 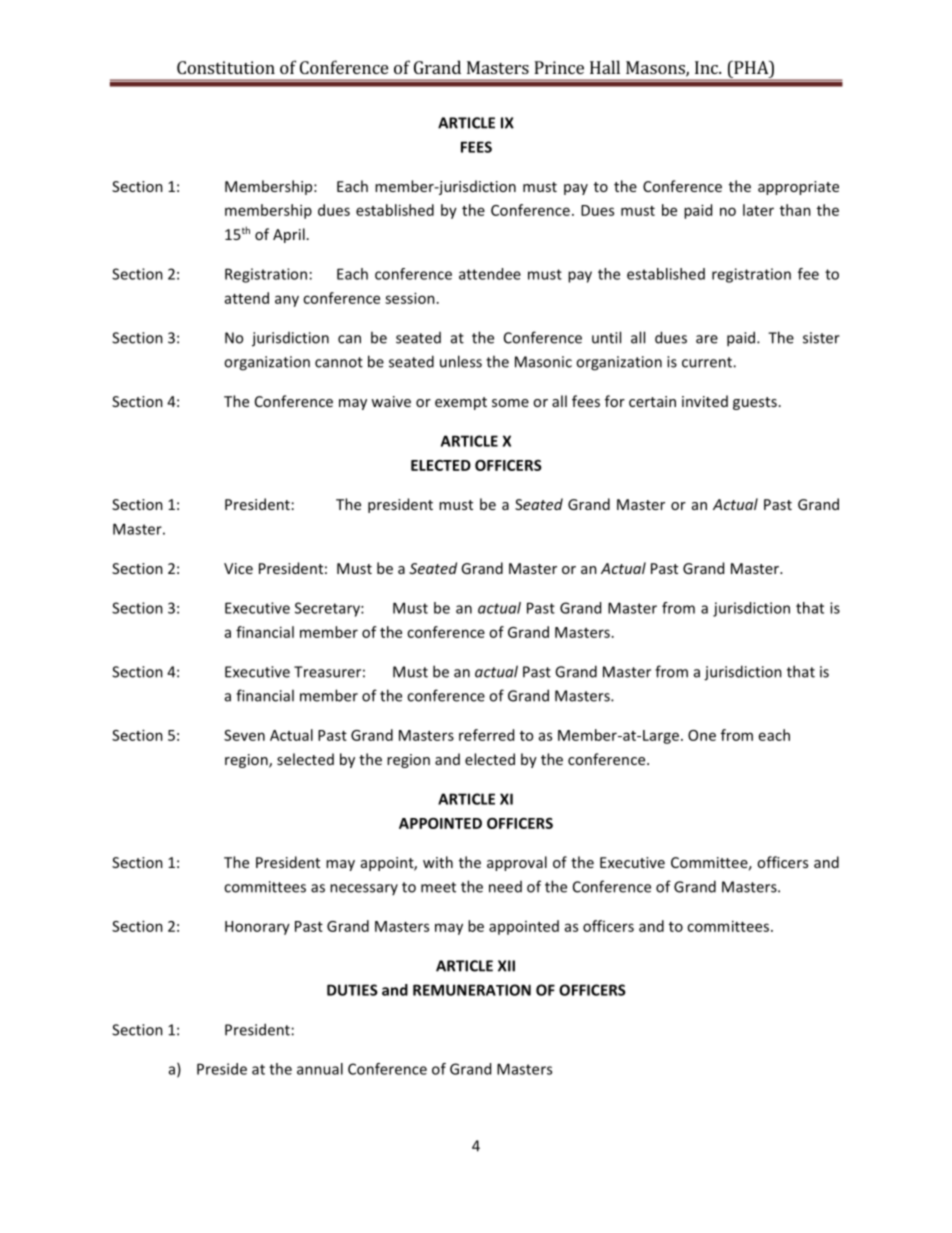 I want to click on PHA, so click(x=751, y=67).
